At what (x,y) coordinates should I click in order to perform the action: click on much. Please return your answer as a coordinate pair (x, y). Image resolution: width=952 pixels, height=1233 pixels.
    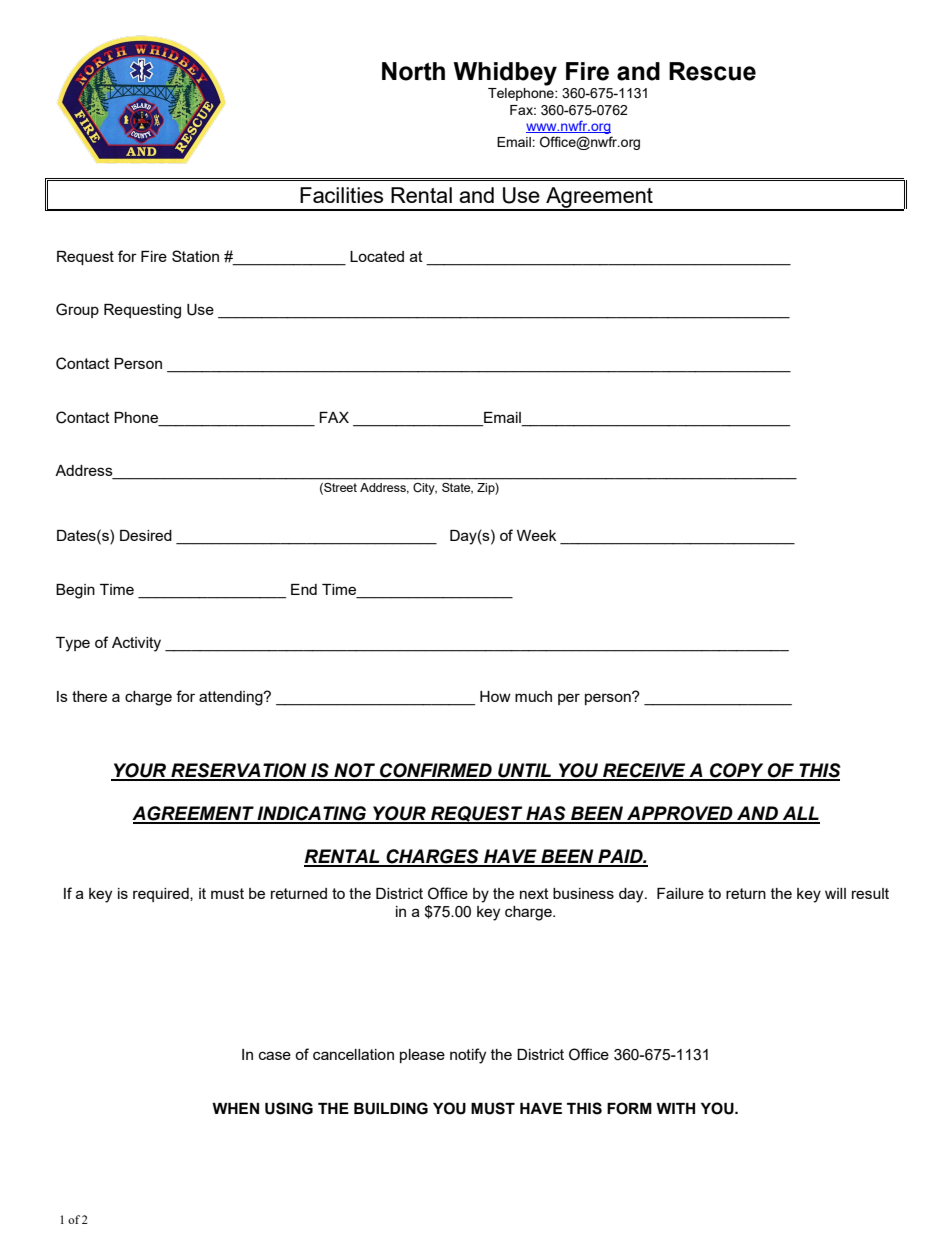
    Looking at the image, I should click on (533, 696).
